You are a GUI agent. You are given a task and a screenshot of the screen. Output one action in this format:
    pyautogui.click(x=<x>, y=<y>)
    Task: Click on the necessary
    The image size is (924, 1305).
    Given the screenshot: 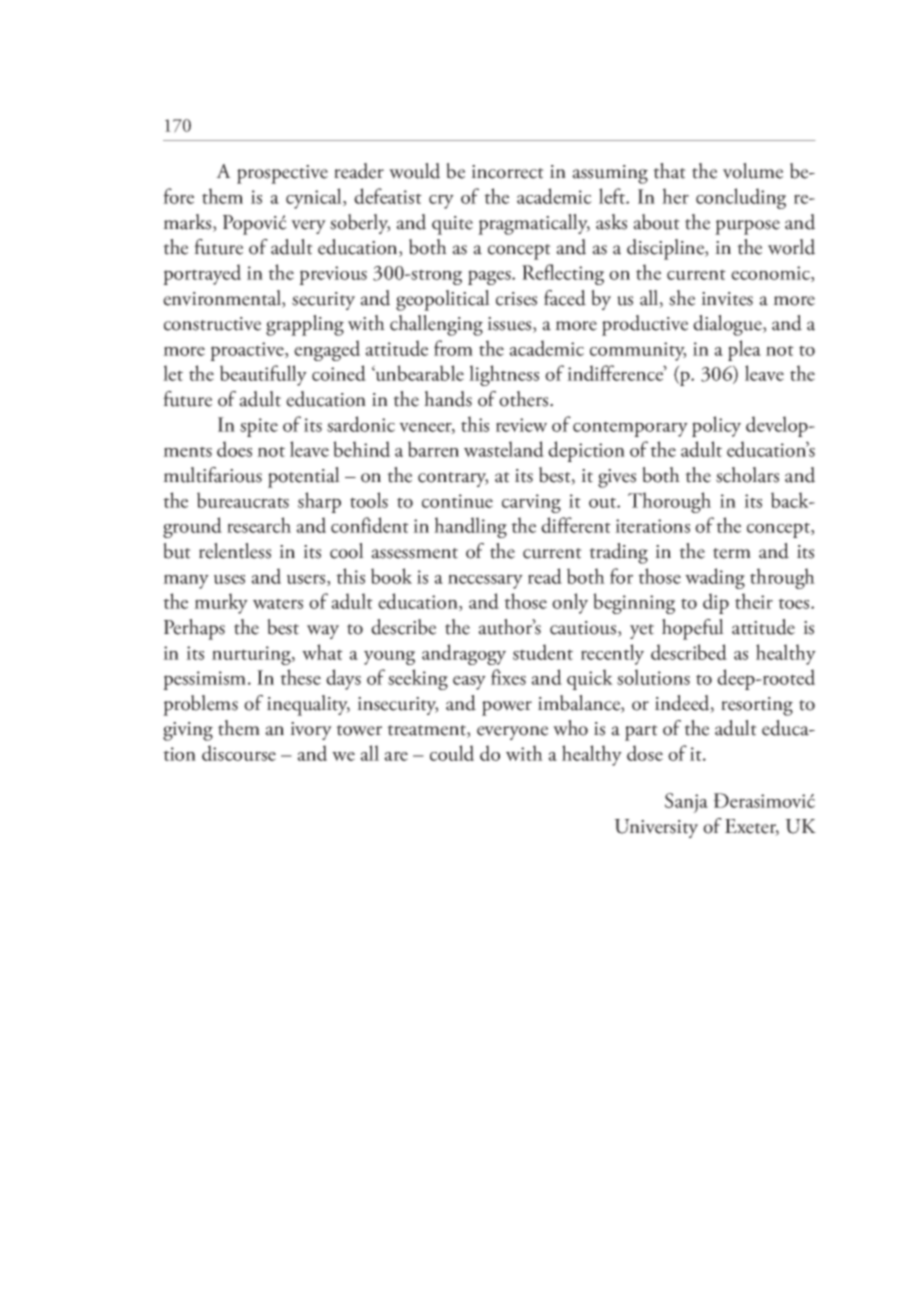 What is the action you would take?
    pyautogui.click(x=485, y=581)
